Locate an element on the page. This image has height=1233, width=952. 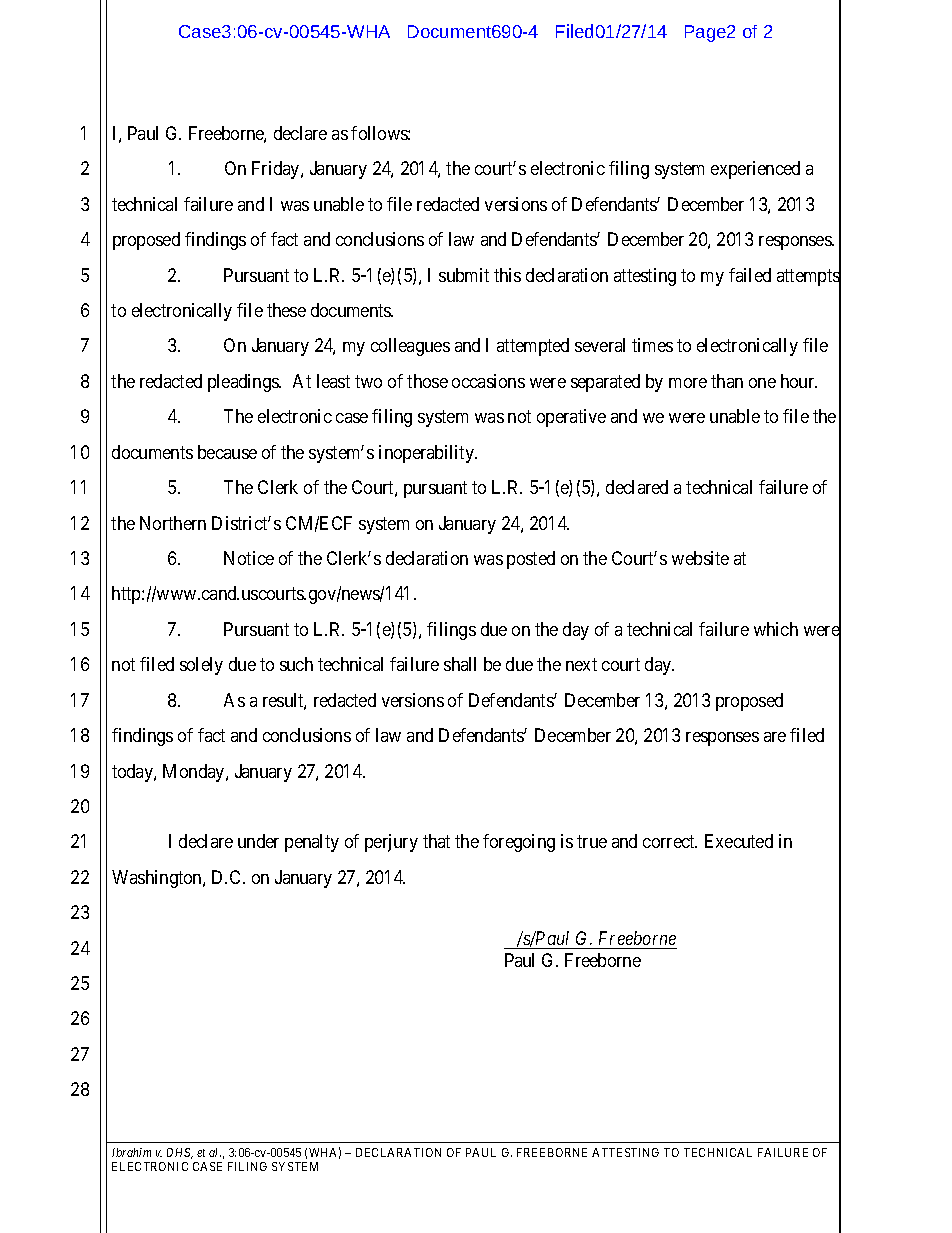
under is located at coordinates (258, 841).
